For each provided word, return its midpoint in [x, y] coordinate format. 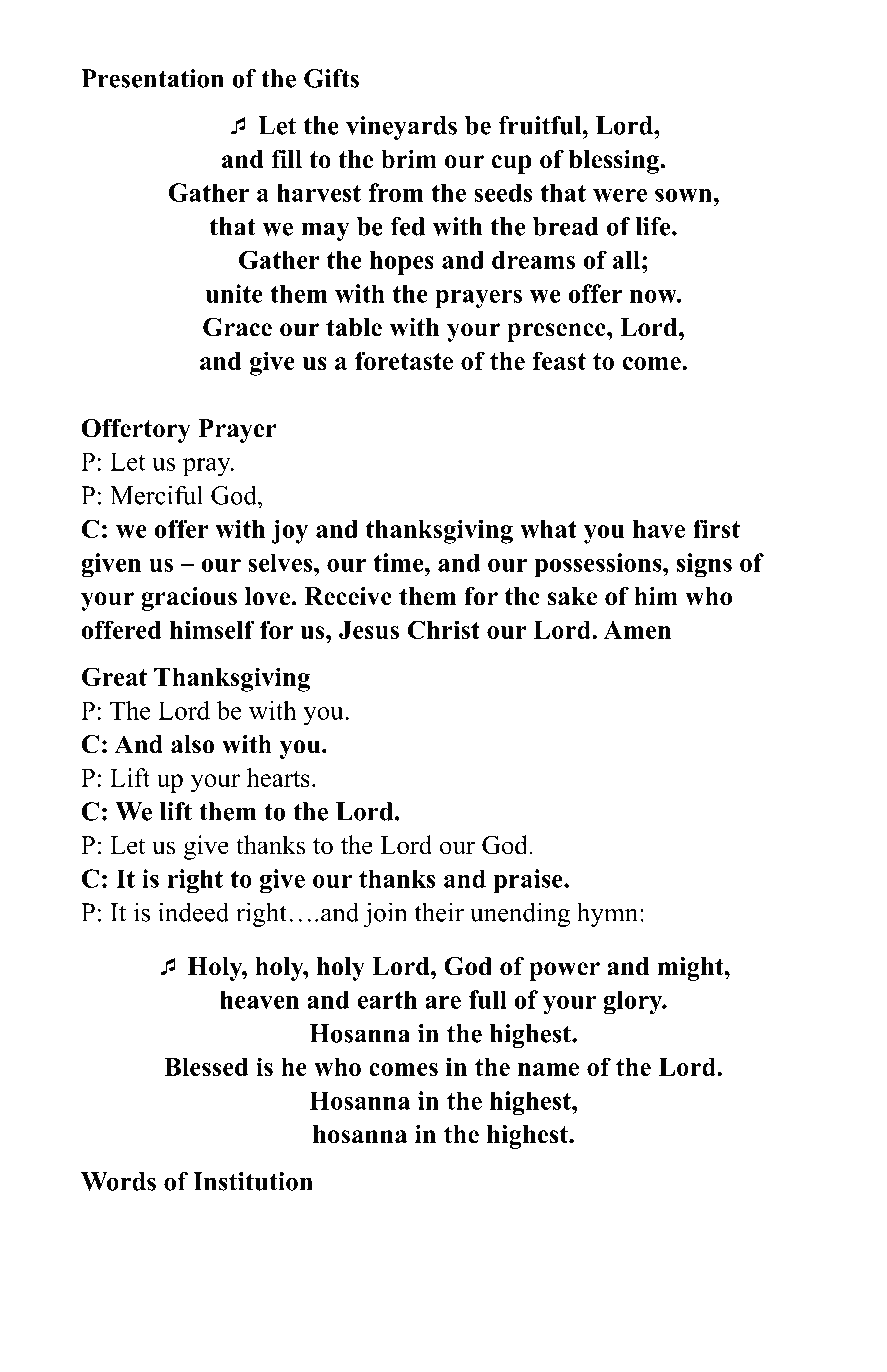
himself [212, 629]
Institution [253, 1181]
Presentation [152, 78]
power [564, 971]
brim [409, 159]
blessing [615, 162]
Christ [444, 629]
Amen [637, 630]
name [548, 1069]
